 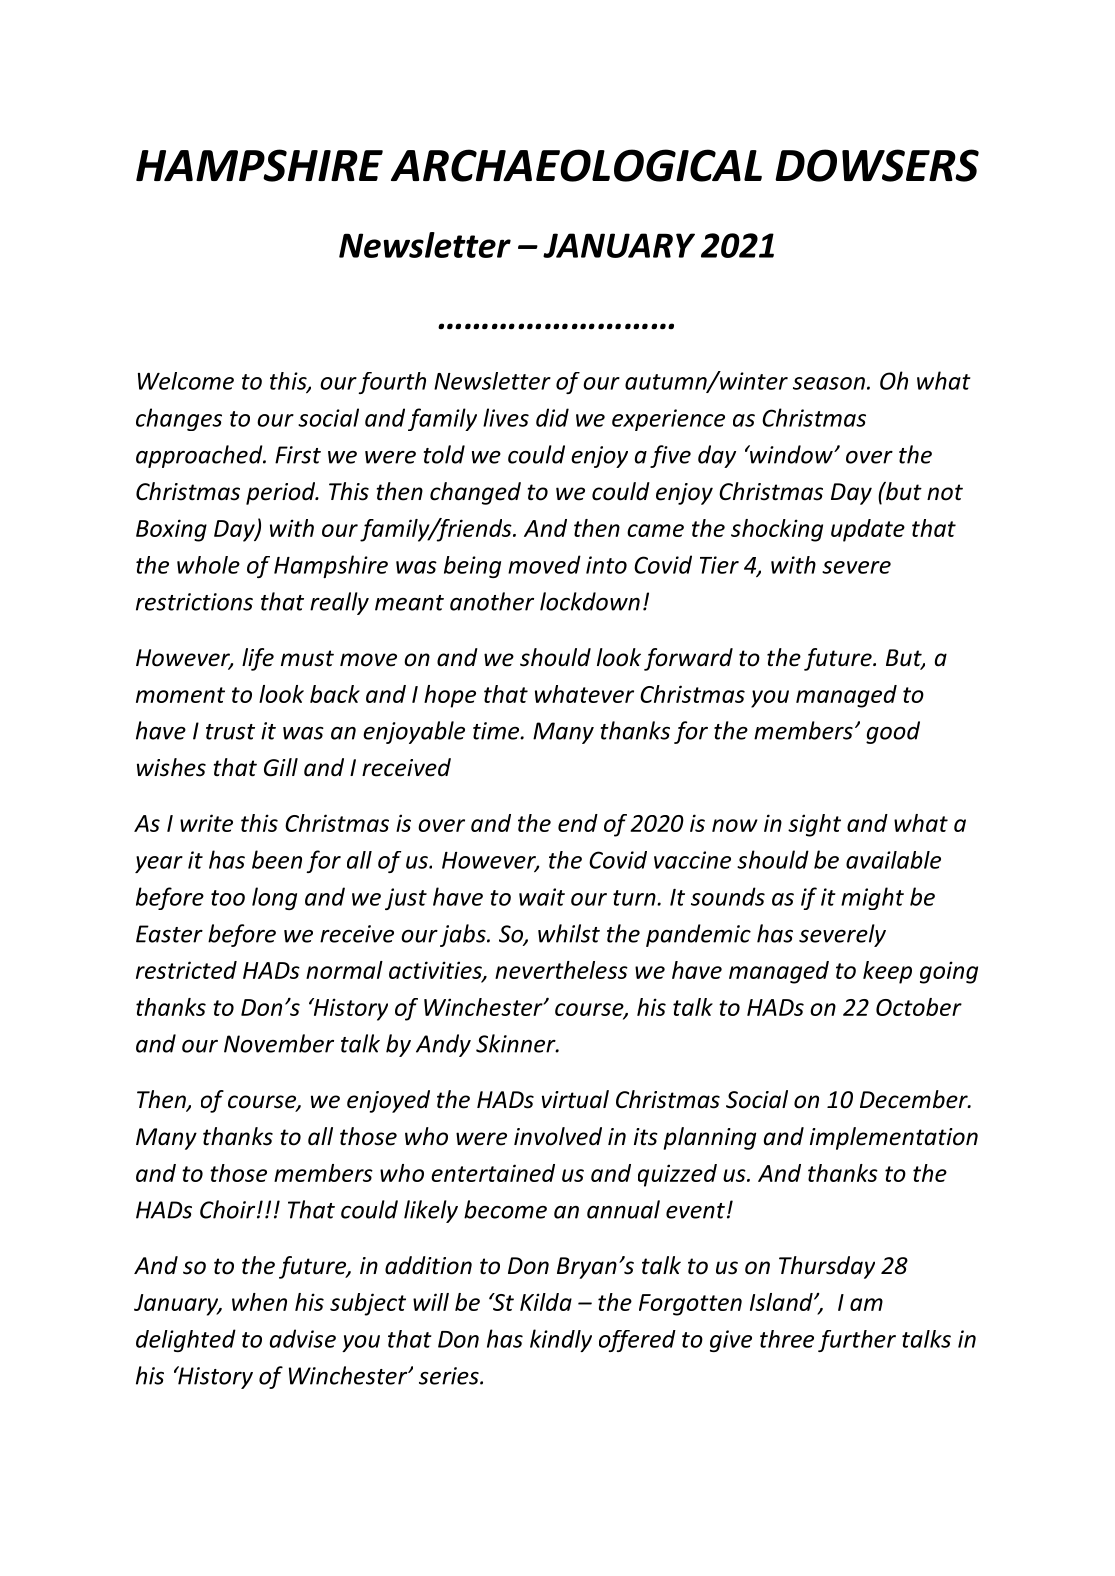 What do you see at coordinates (829, 383) in the image?
I see `season` at bounding box center [829, 383].
